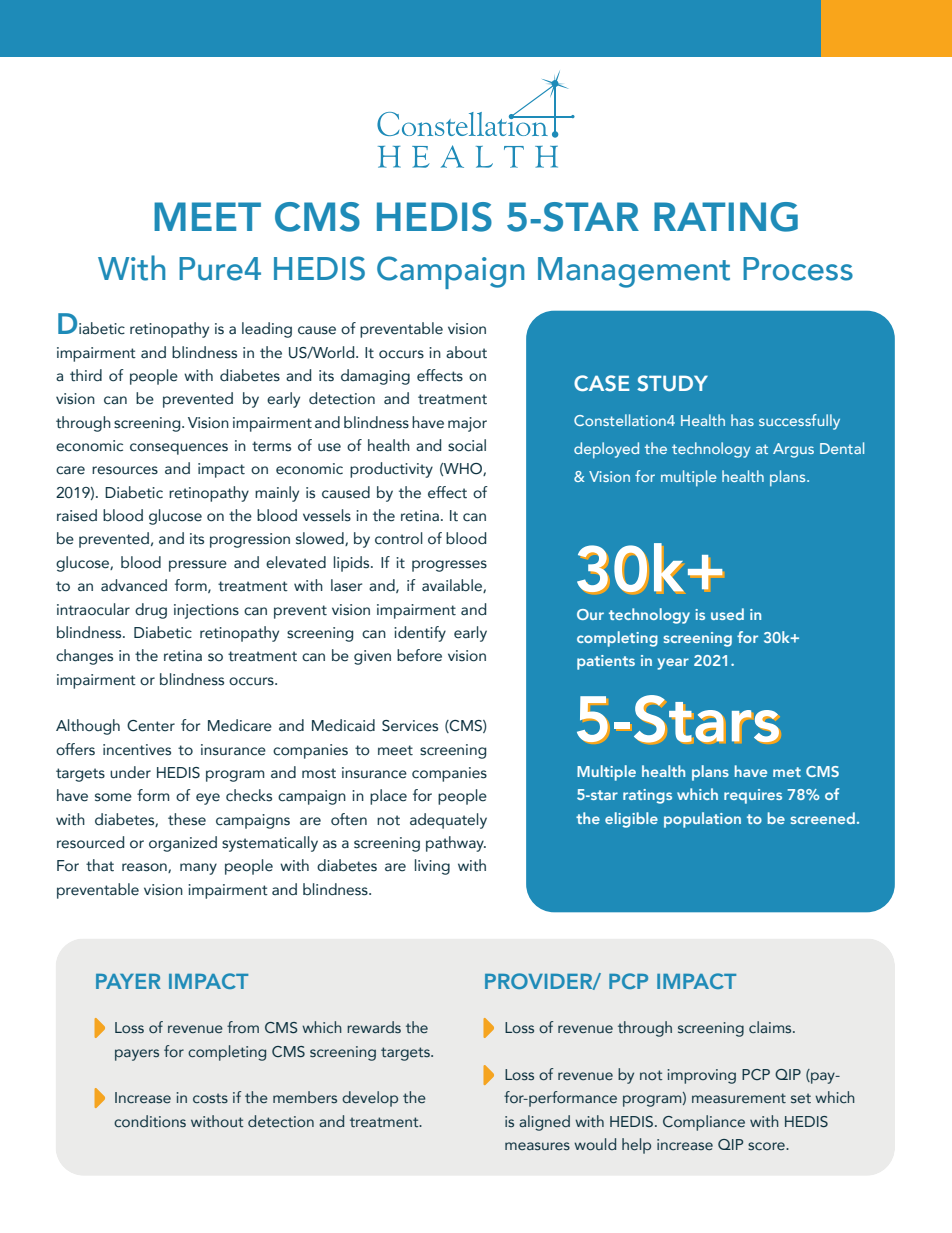  I want to click on third, so click(86, 375).
